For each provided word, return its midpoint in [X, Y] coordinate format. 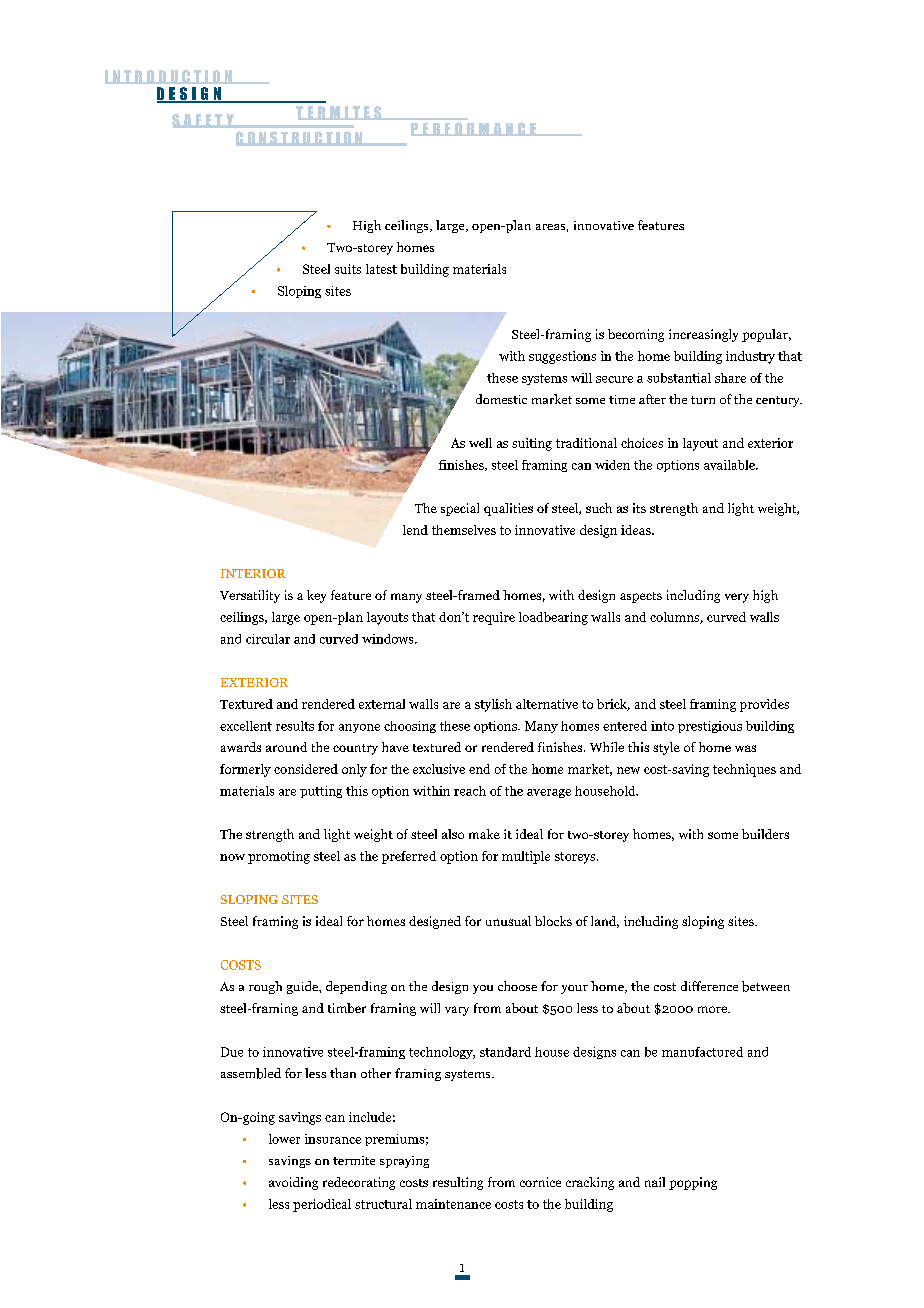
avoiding [293, 1183]
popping [693, 1183]
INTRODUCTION [169, 77]
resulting [458, 1183]
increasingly [703, 335]
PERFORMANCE [474, 129]
